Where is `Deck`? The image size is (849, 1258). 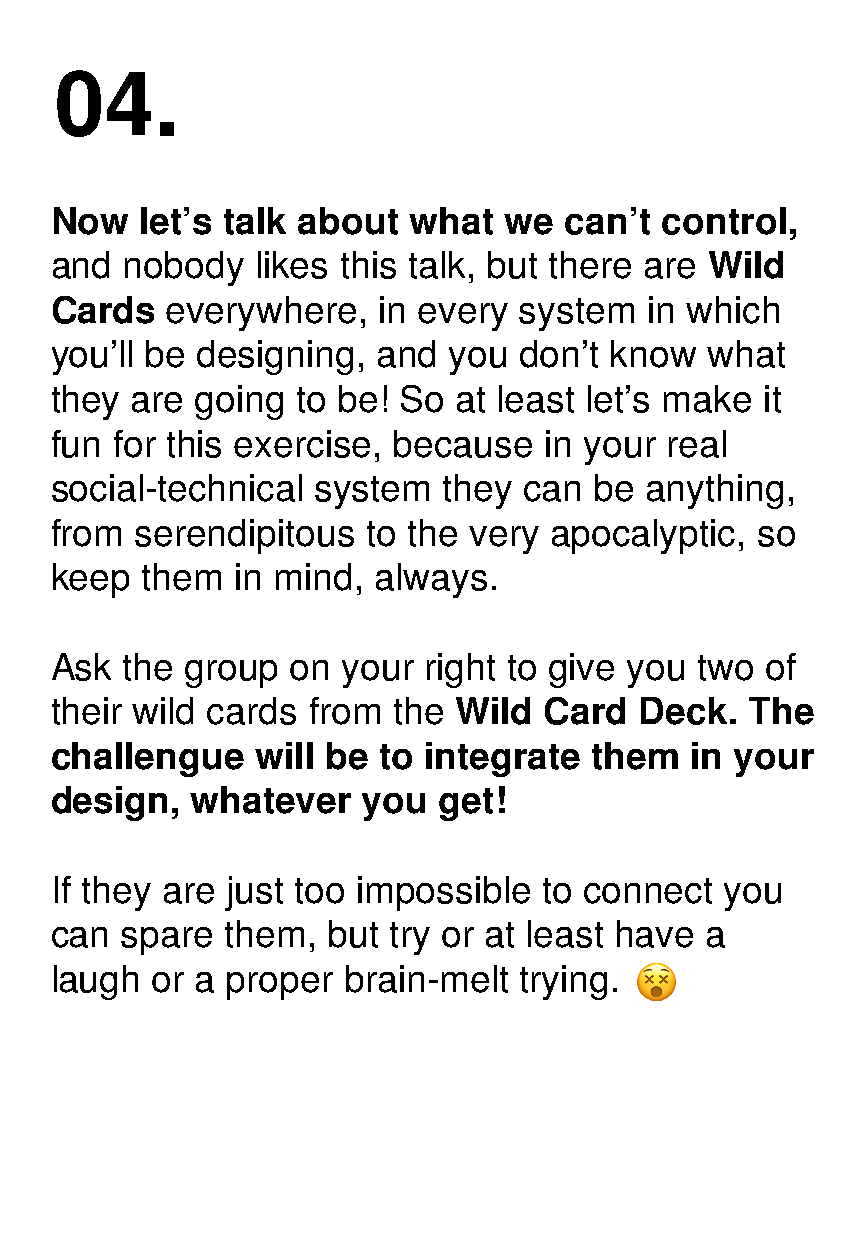
Deck is located at coordinates (684, 711).
